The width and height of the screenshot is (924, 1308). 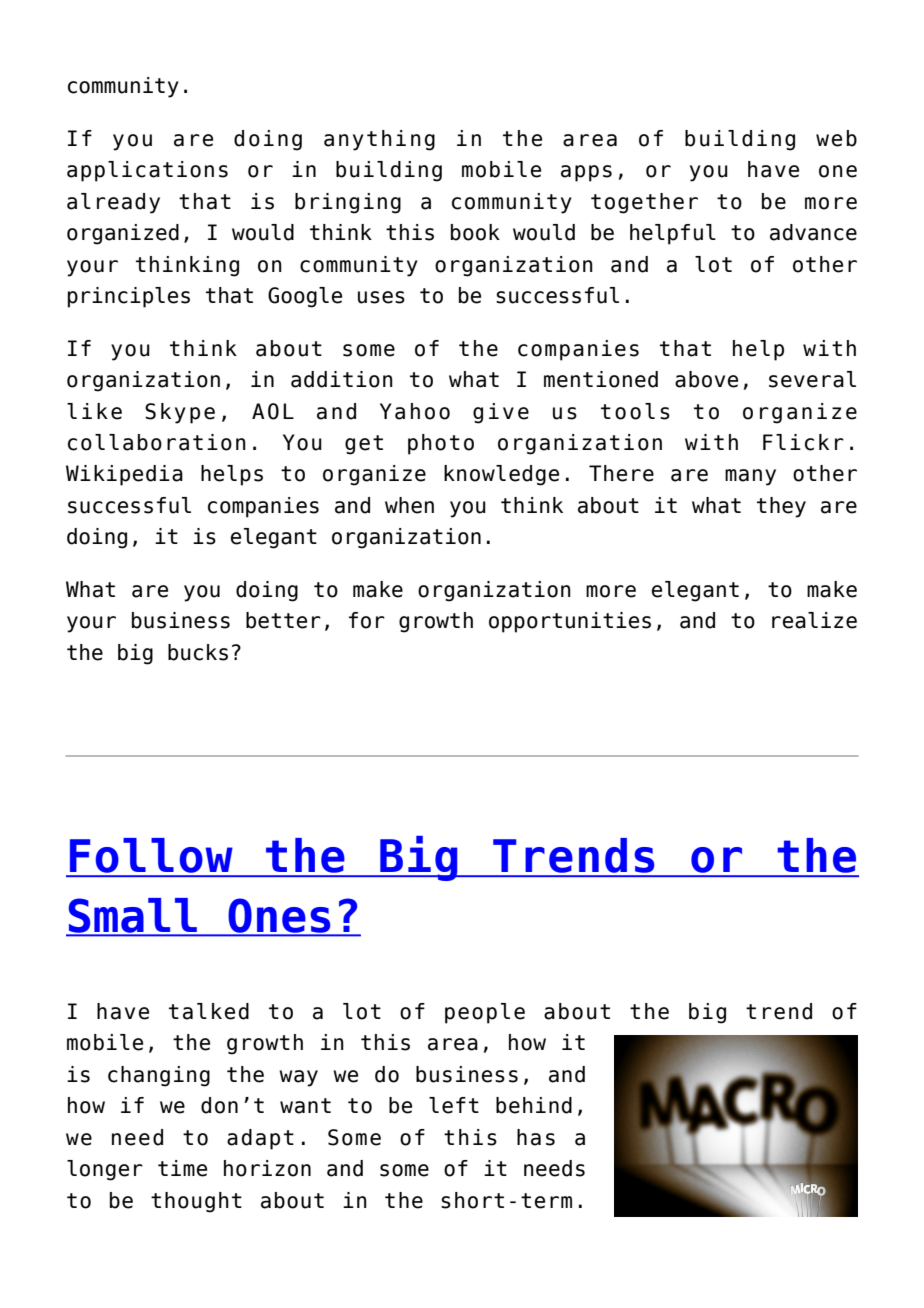 What do you see at coordinates (124, 475) in the screenshot?
I see `Wikipedia` at bounding box center [124, 475].
